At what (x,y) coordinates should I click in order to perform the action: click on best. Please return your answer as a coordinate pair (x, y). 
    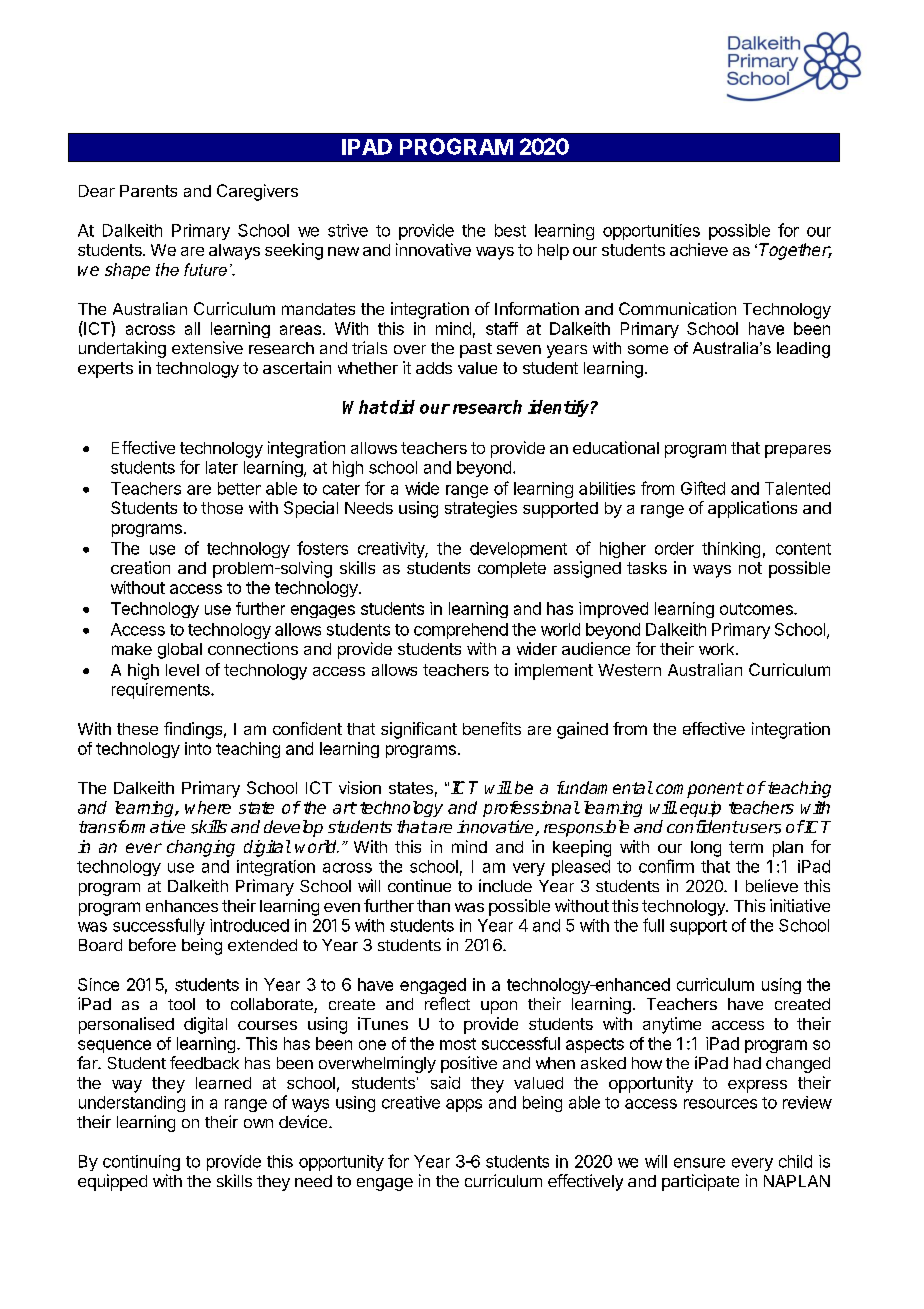
    Looking at the image, I should click on (510, 230).
